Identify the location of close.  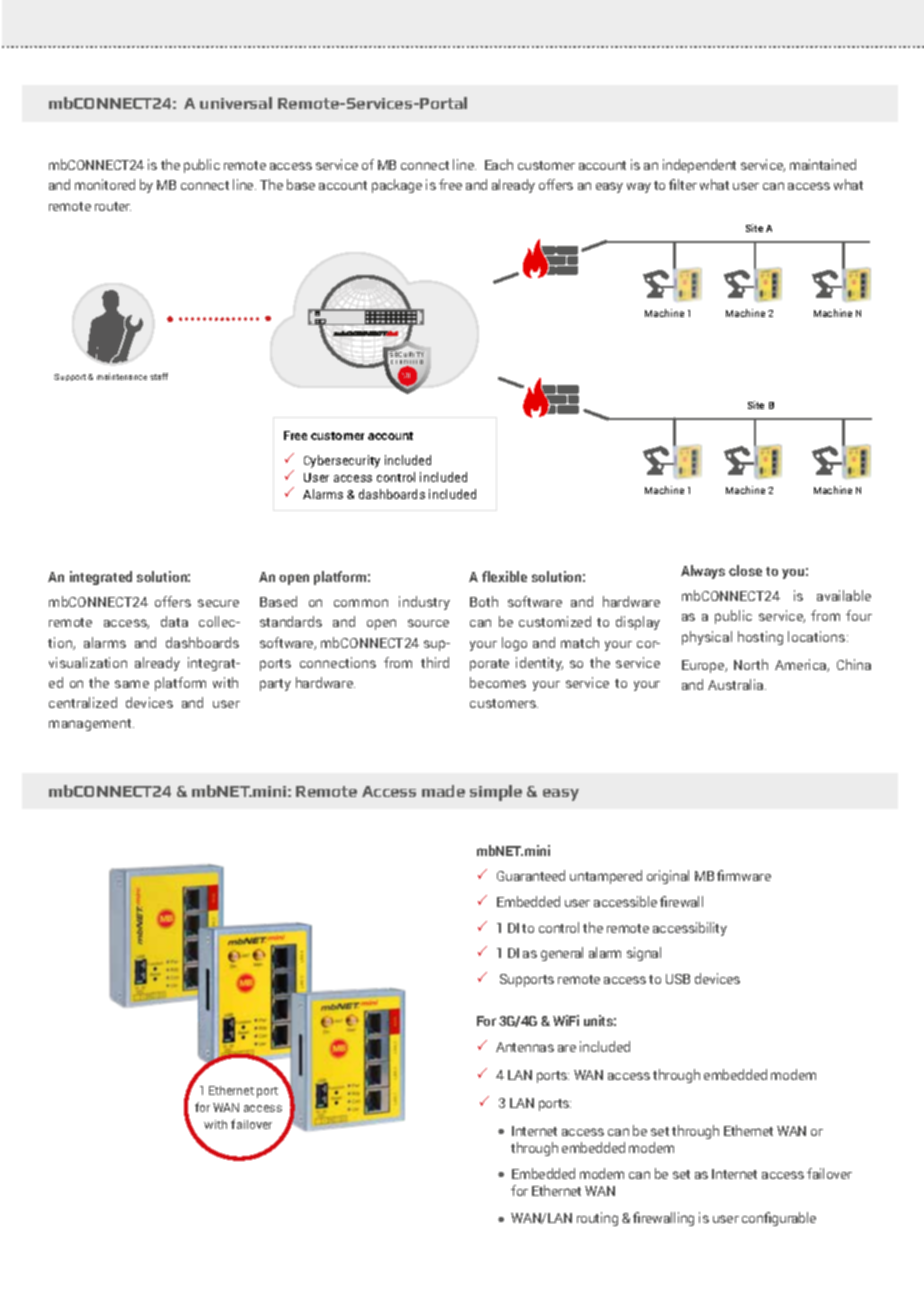
(745, 570).
